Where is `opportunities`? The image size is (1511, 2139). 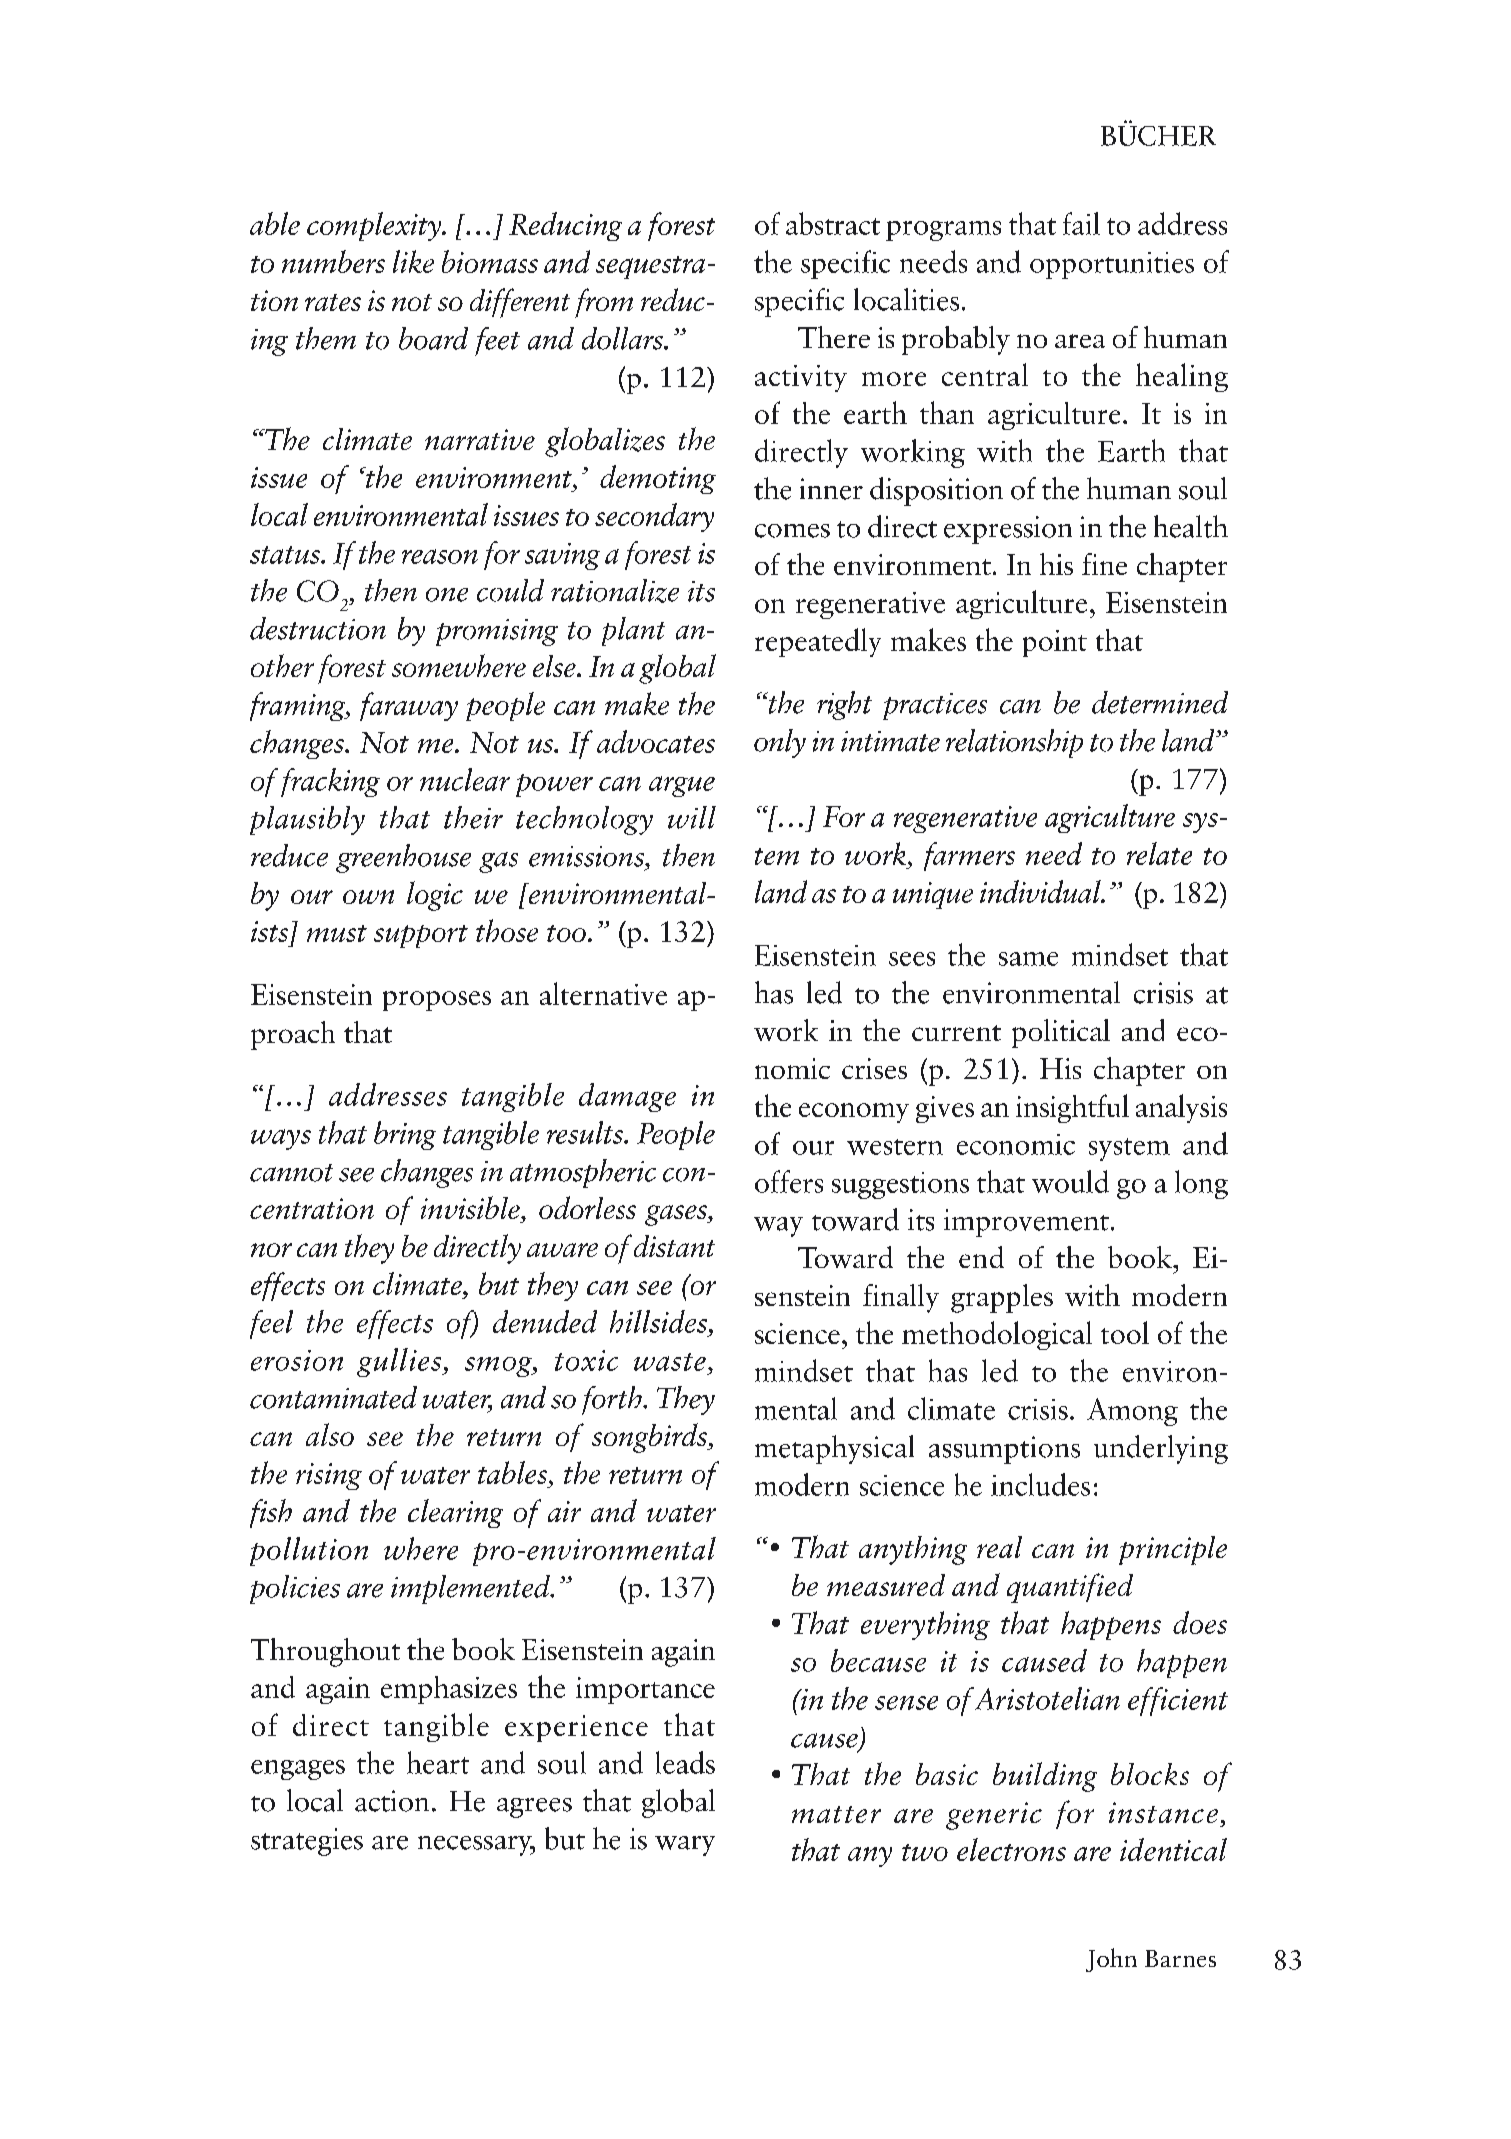 opportunities is located at coordinates (1112, 265).
